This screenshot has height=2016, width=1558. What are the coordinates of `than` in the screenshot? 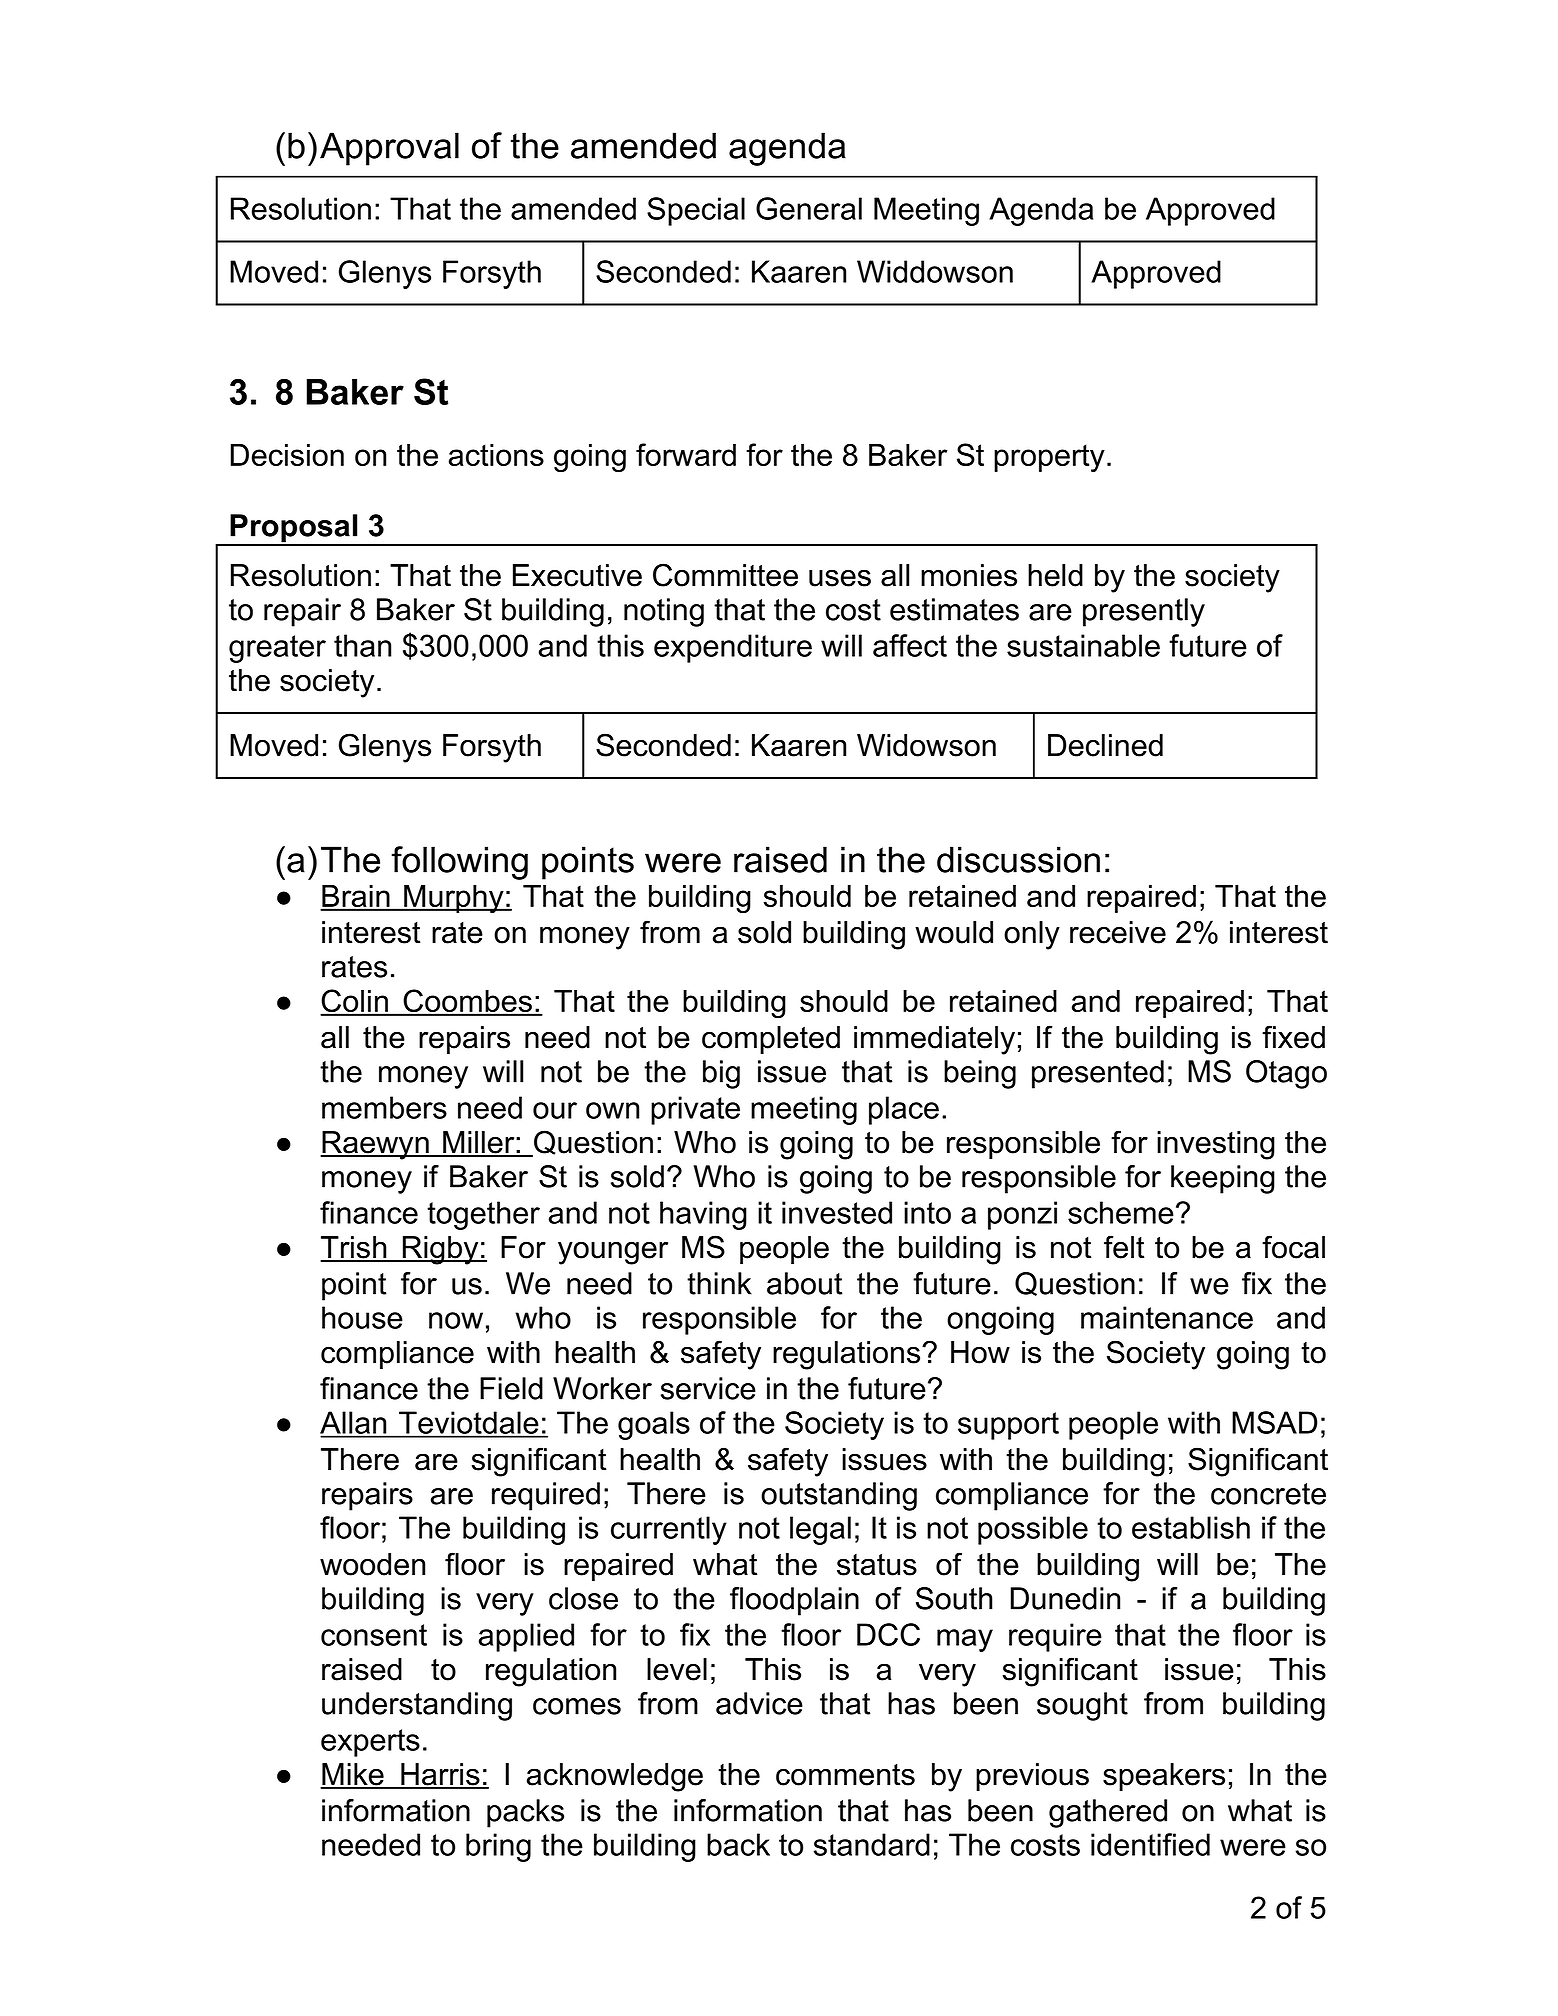 It's located at (362, 645).
